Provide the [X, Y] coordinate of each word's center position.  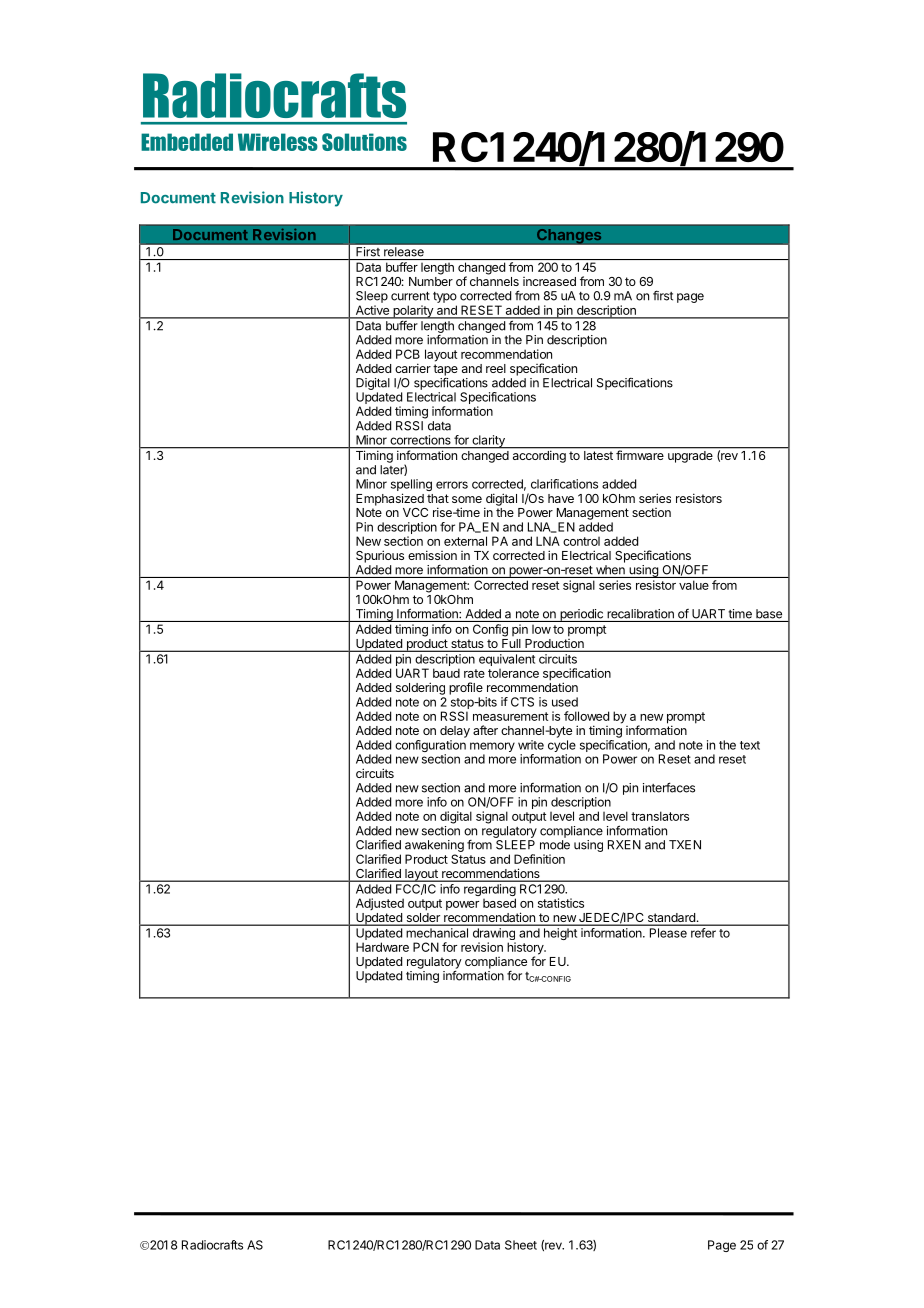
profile [466, 688]
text [750, 745]
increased [549, 281]
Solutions [364, 142]
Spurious [380, 556]
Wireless [278, 142]
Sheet [521, 1245]
